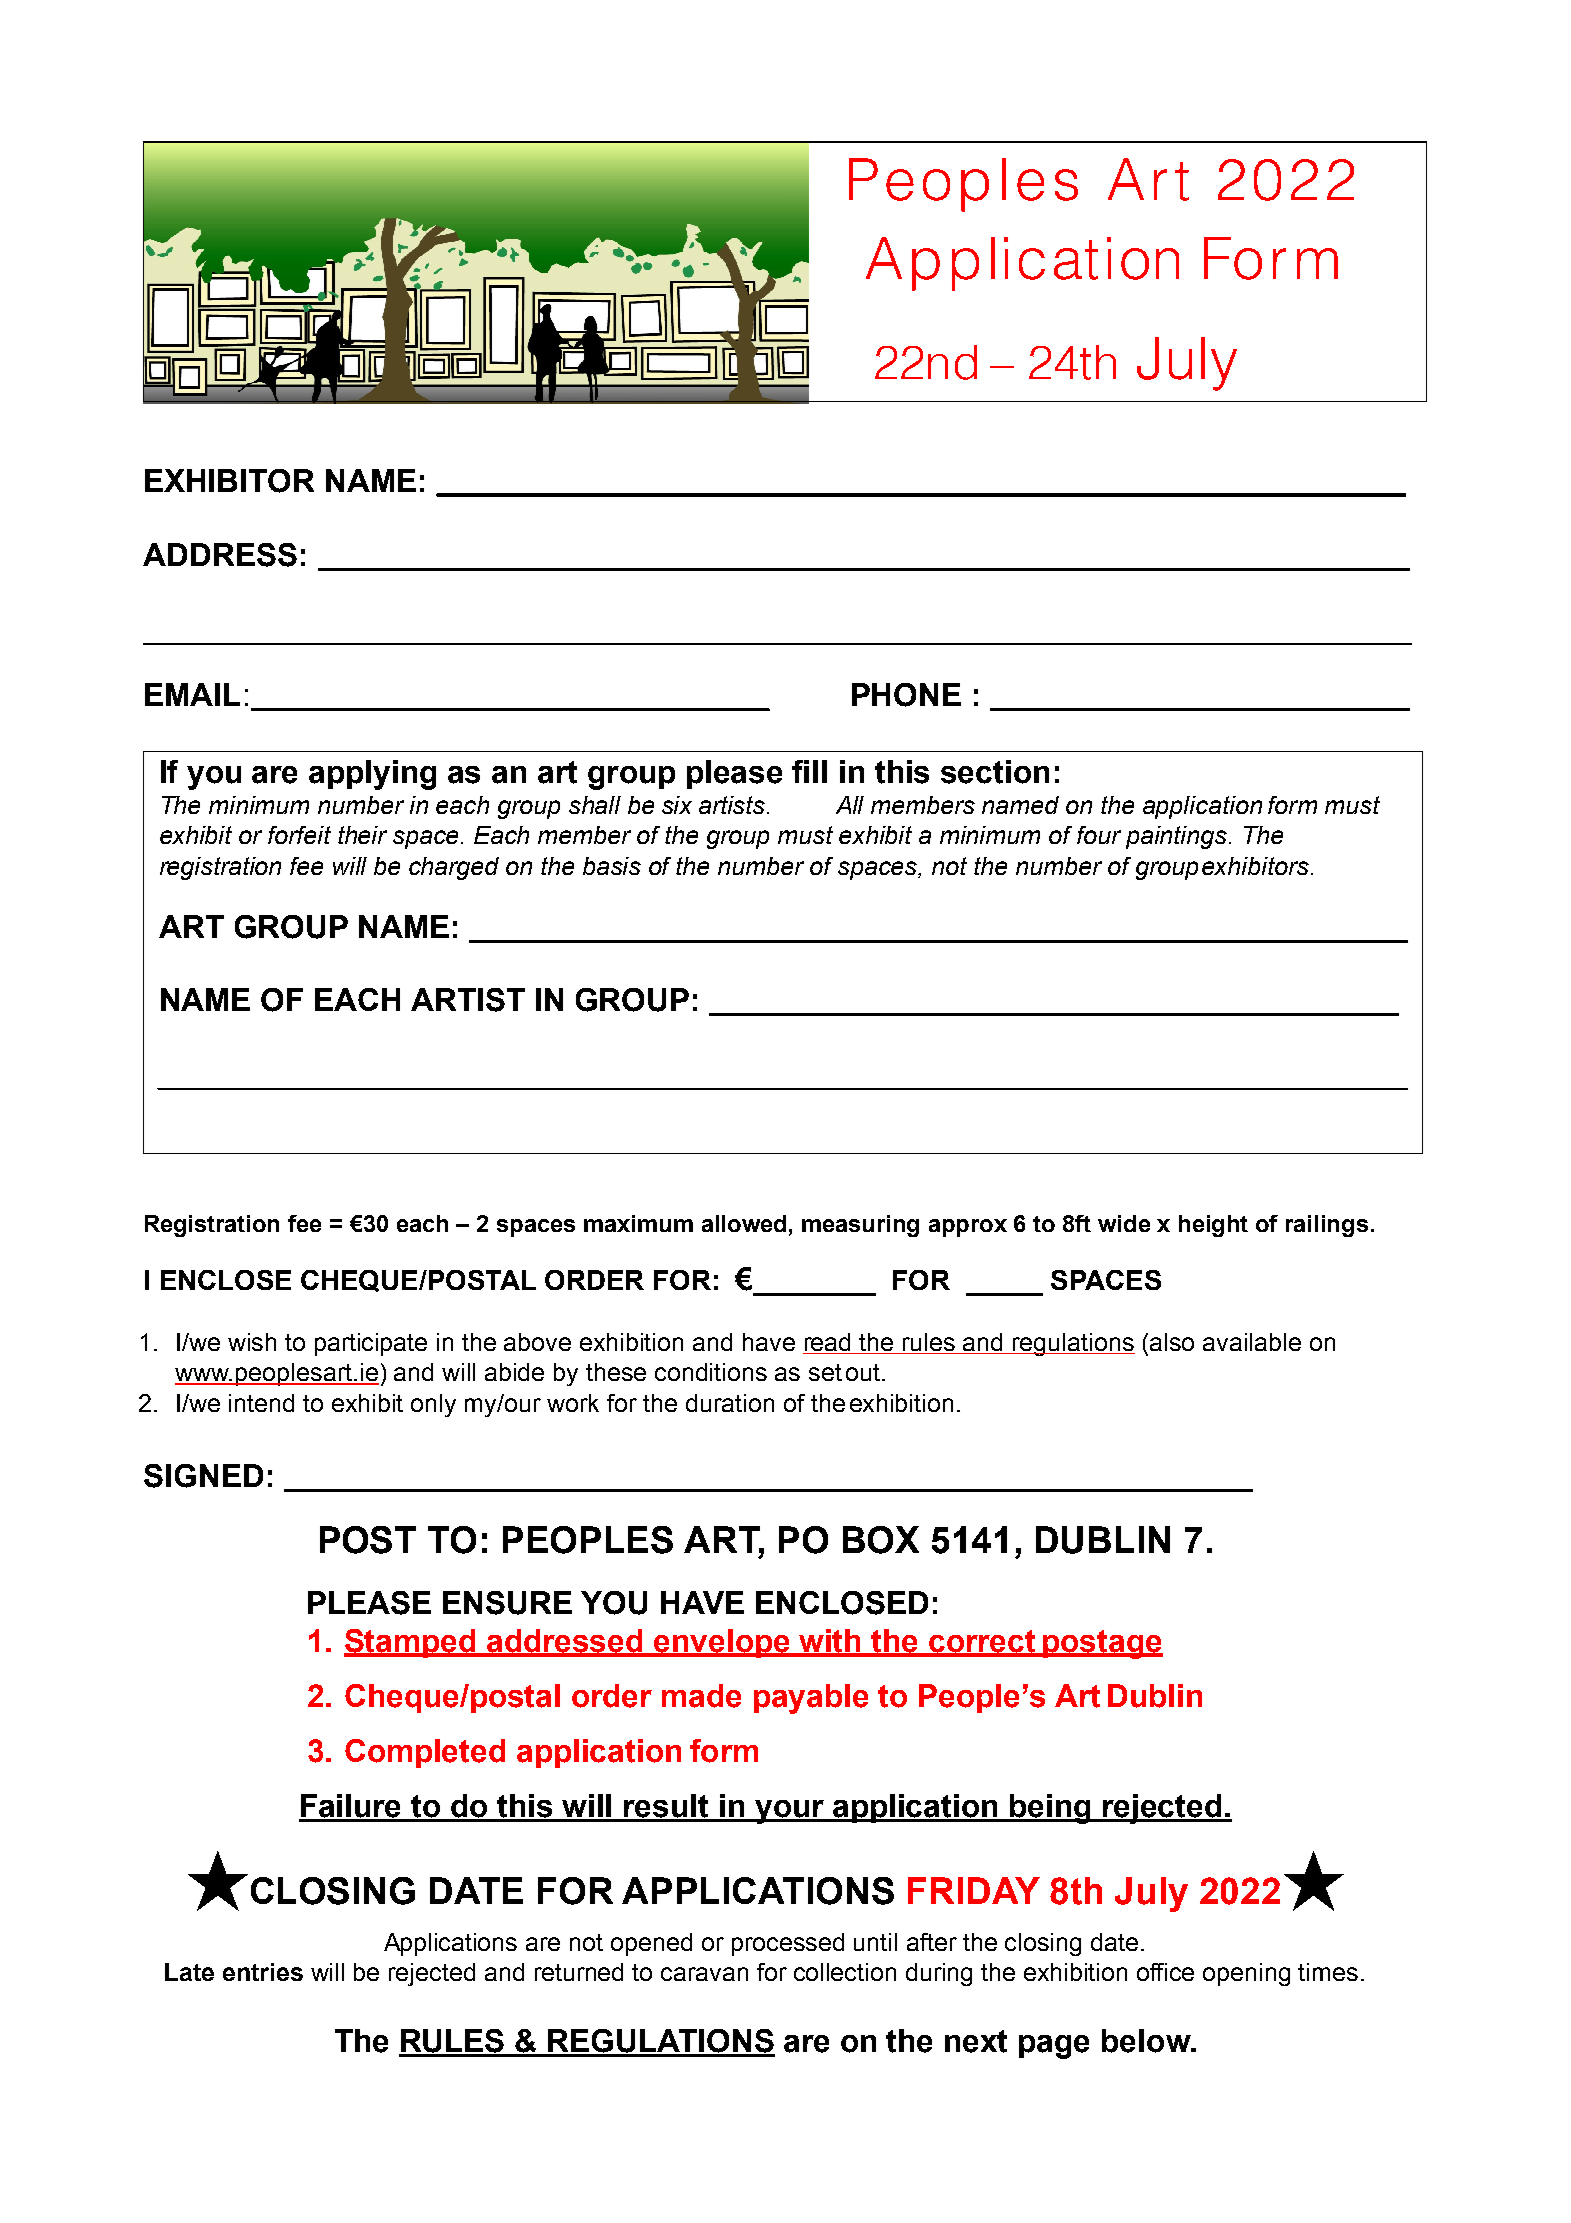 The image size is (1571, 2223). What do you see at coordinates (411, 1643) in the page?
I see `Stamped` at bounding box center [411, 1643].
